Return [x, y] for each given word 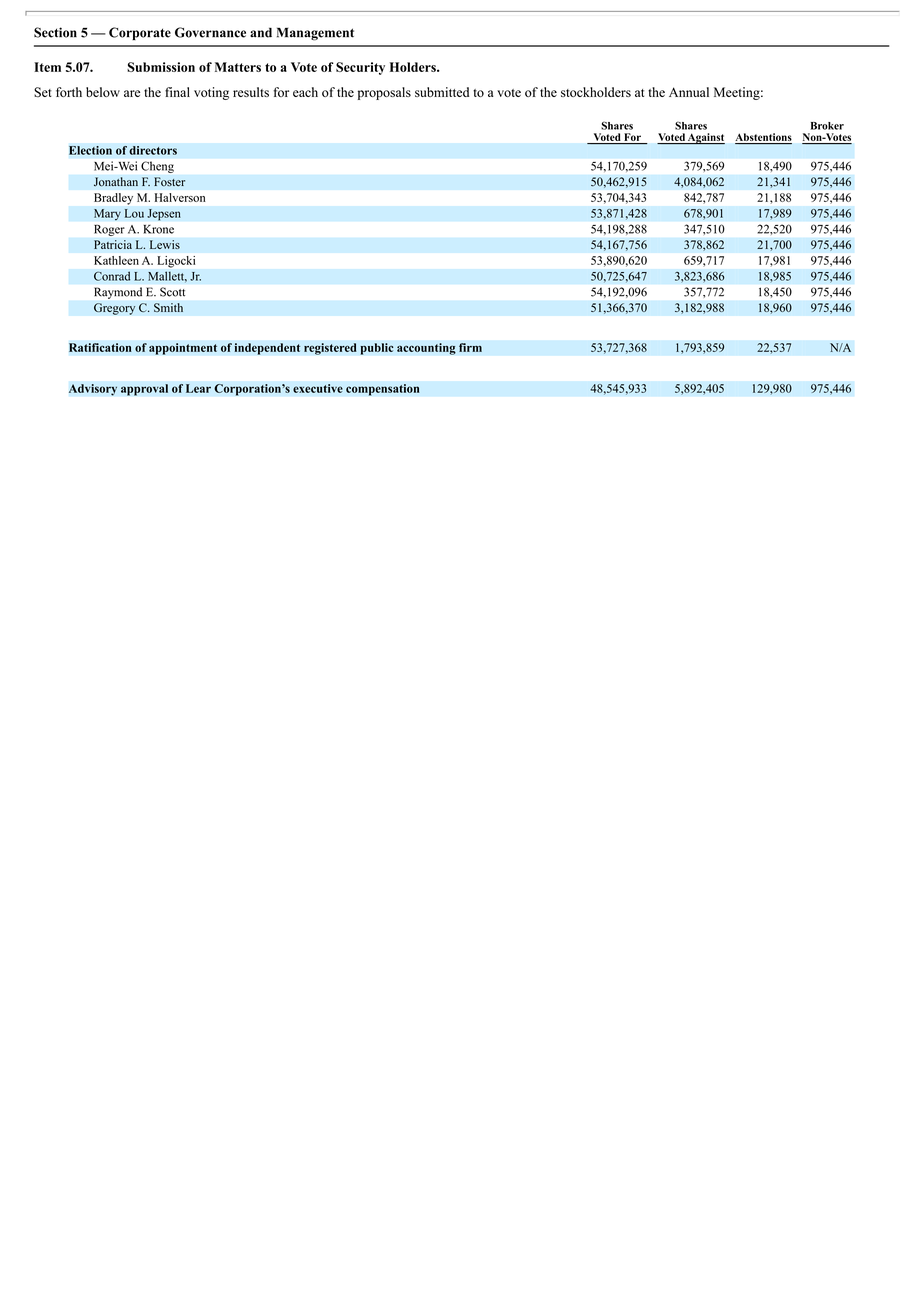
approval [144, 390]
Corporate [140, 33]
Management [315, 34]
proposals [384, 93]
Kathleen [116, 260]
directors [153, 150]
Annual [689, 92]
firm [470, 347]
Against [705, 138]
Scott [172, 292]
